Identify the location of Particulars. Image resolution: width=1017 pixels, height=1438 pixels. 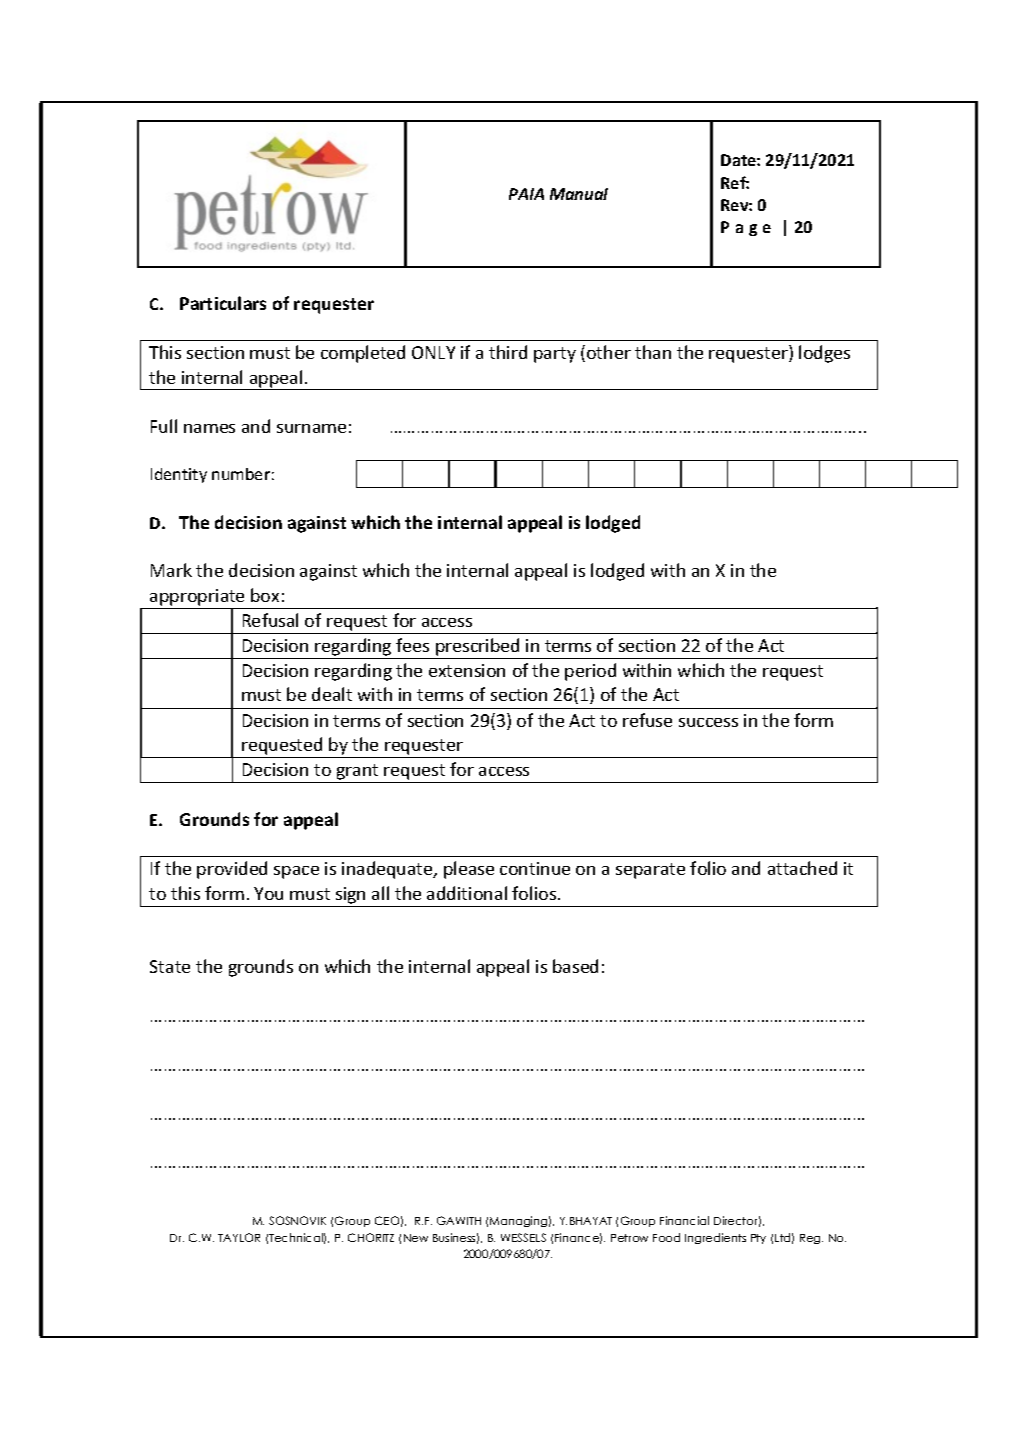
(223, 303).
